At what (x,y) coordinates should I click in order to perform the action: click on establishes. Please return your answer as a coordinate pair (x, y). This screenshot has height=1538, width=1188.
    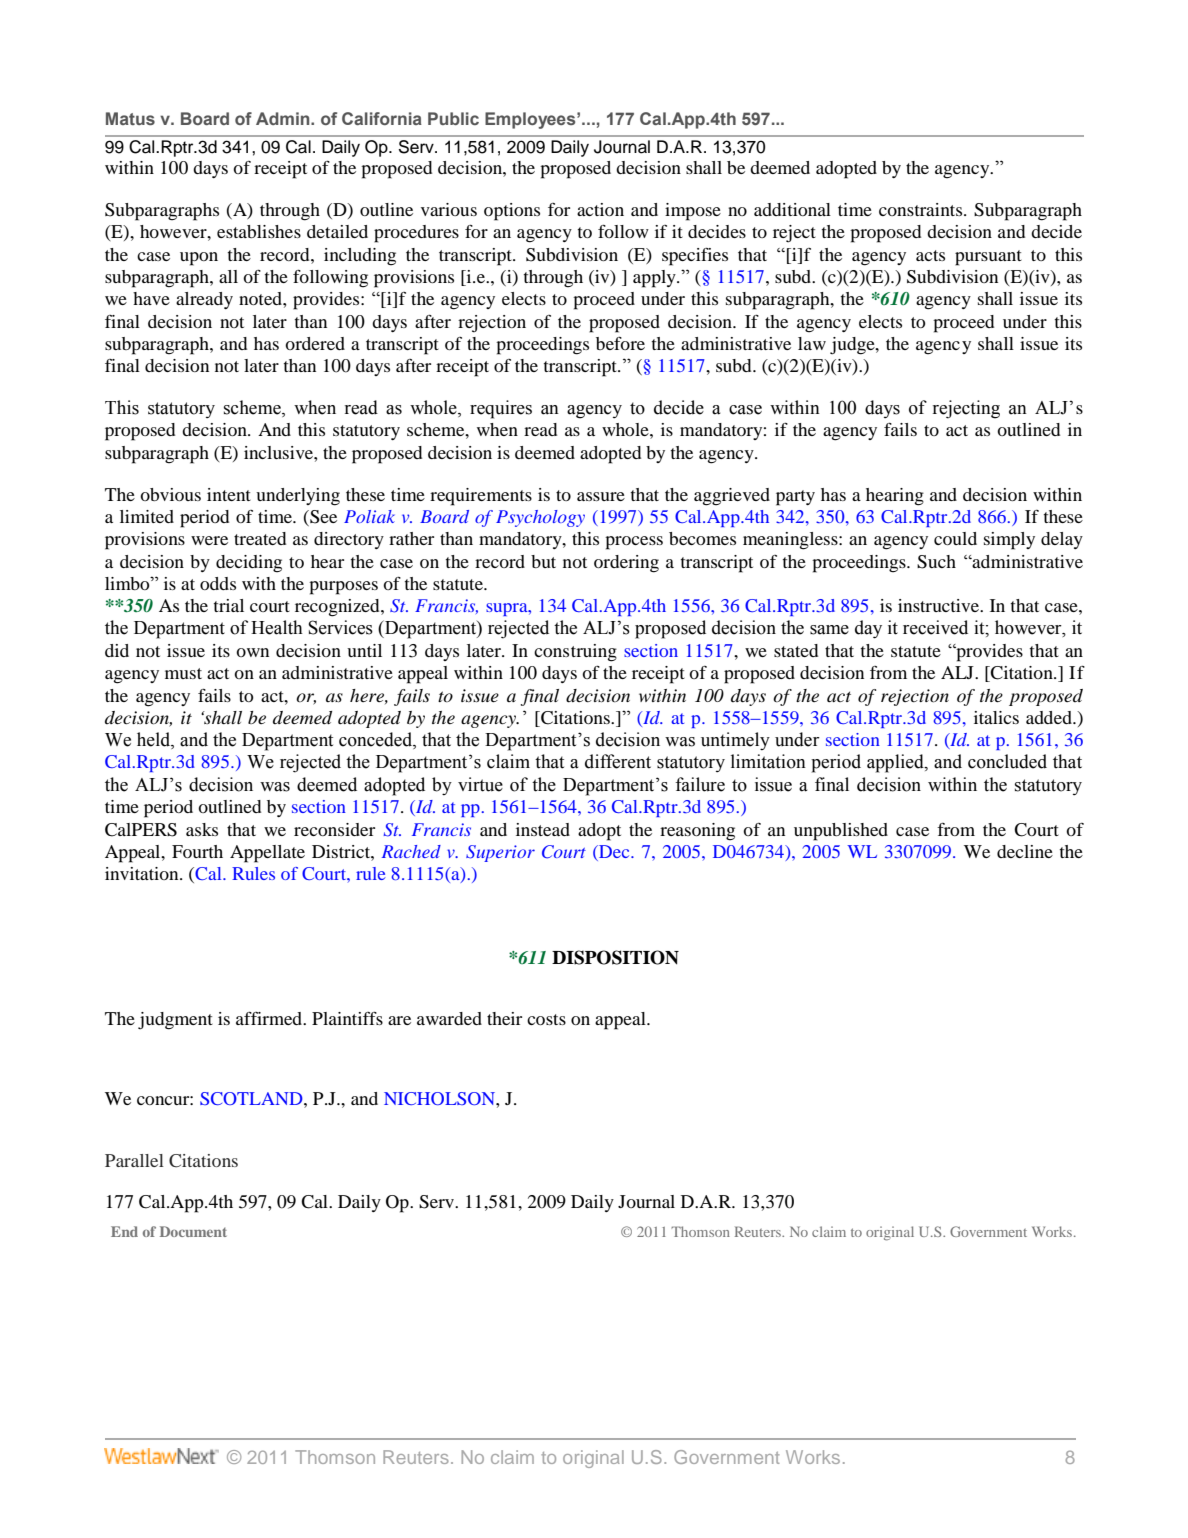
    Looking at the image, I should click on (259, 231).
